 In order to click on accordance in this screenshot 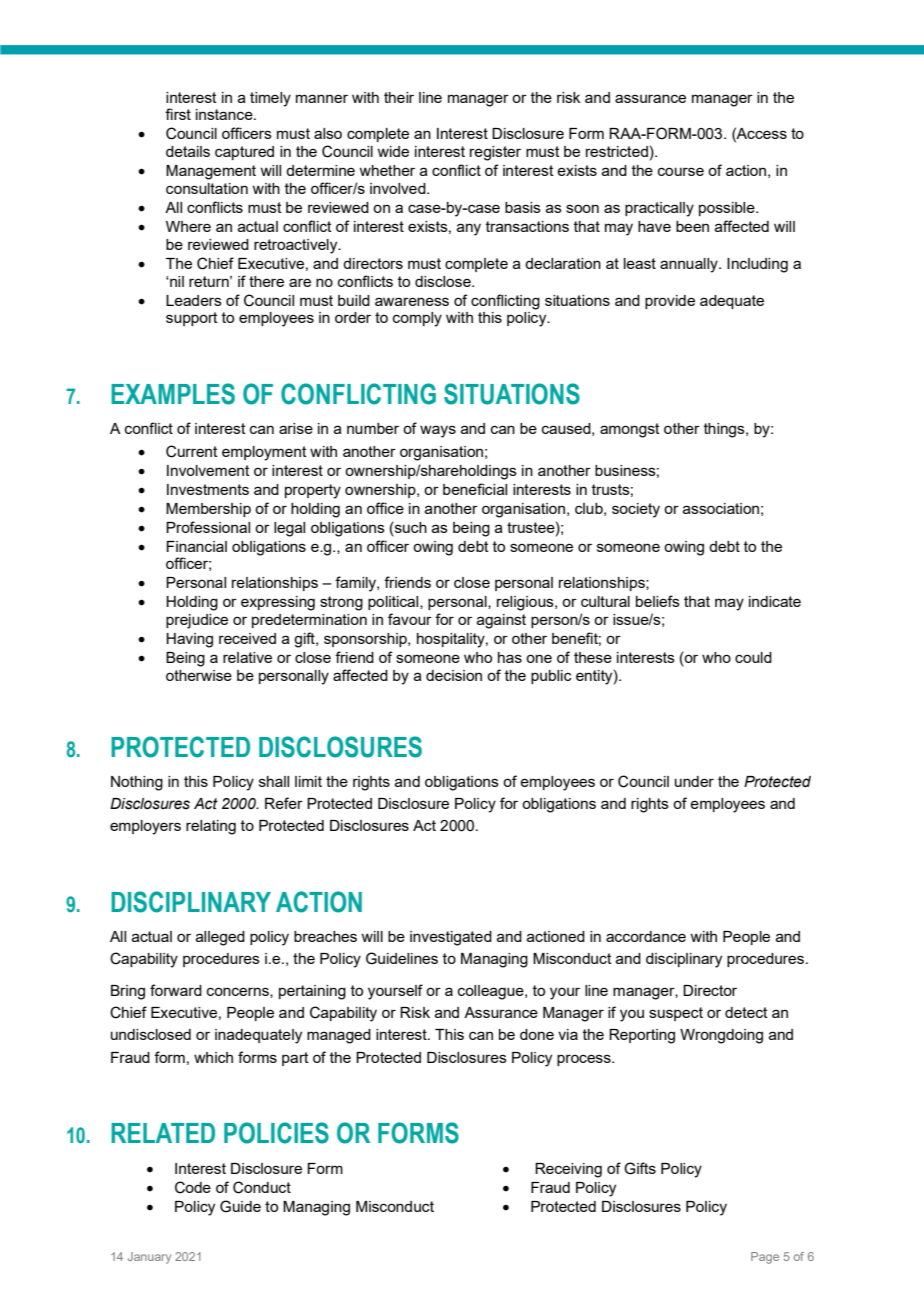, I will do `click(646, 936)`.
